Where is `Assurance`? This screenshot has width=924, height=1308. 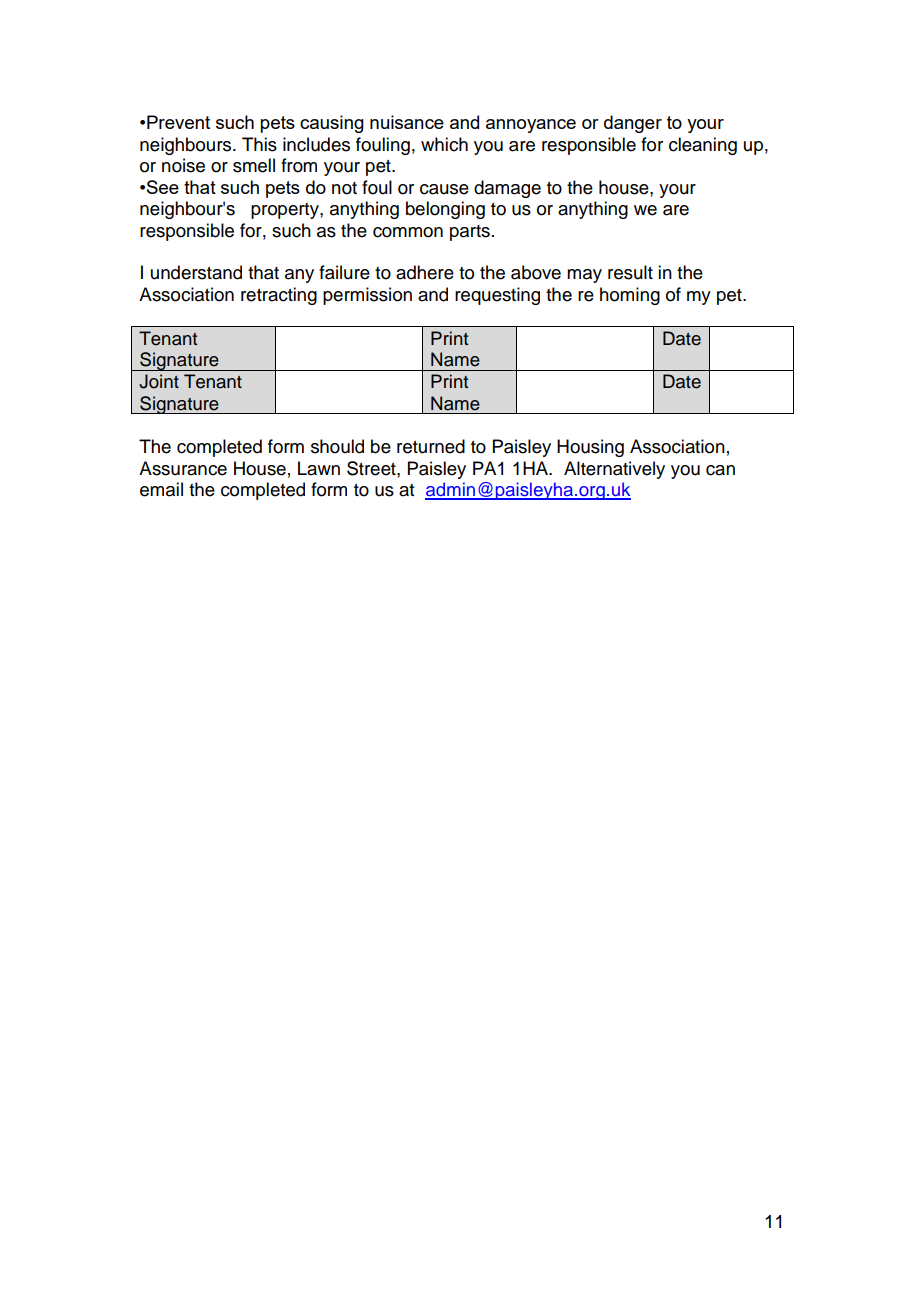
Assurance is located at coordinates (183, 468).
